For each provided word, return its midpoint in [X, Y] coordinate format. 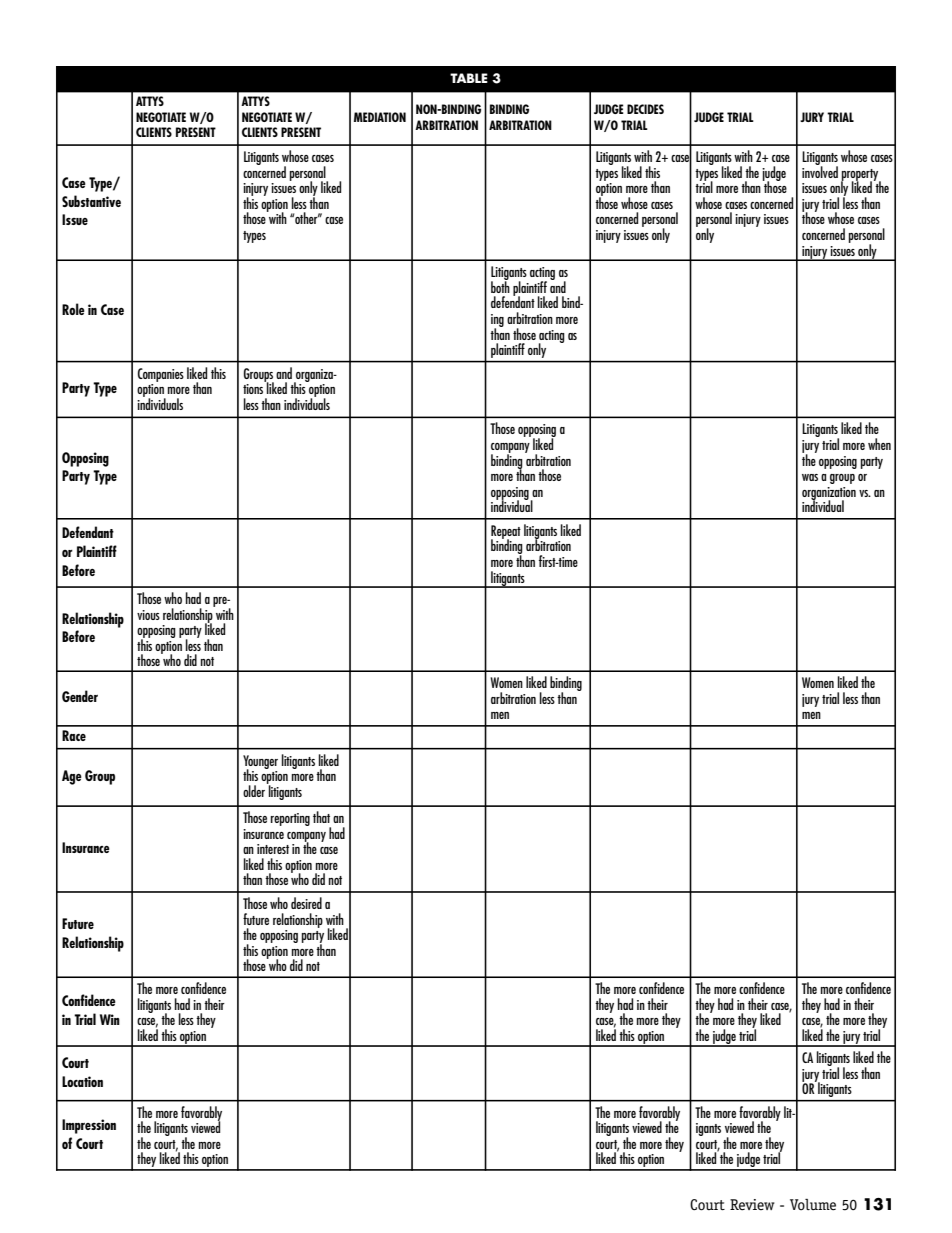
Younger [260, 763]
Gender [80, 696]
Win [110, 1019]
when [879, 444]
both [500, 286]
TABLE [469, 78]
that [321, 817]
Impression [89, 1126]
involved [820, 171]
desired [306, 903]
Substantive [91, 201]
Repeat [506, 533]
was [810, 477]
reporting [290, 819]
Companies [161, 375]
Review [752, 1205]
